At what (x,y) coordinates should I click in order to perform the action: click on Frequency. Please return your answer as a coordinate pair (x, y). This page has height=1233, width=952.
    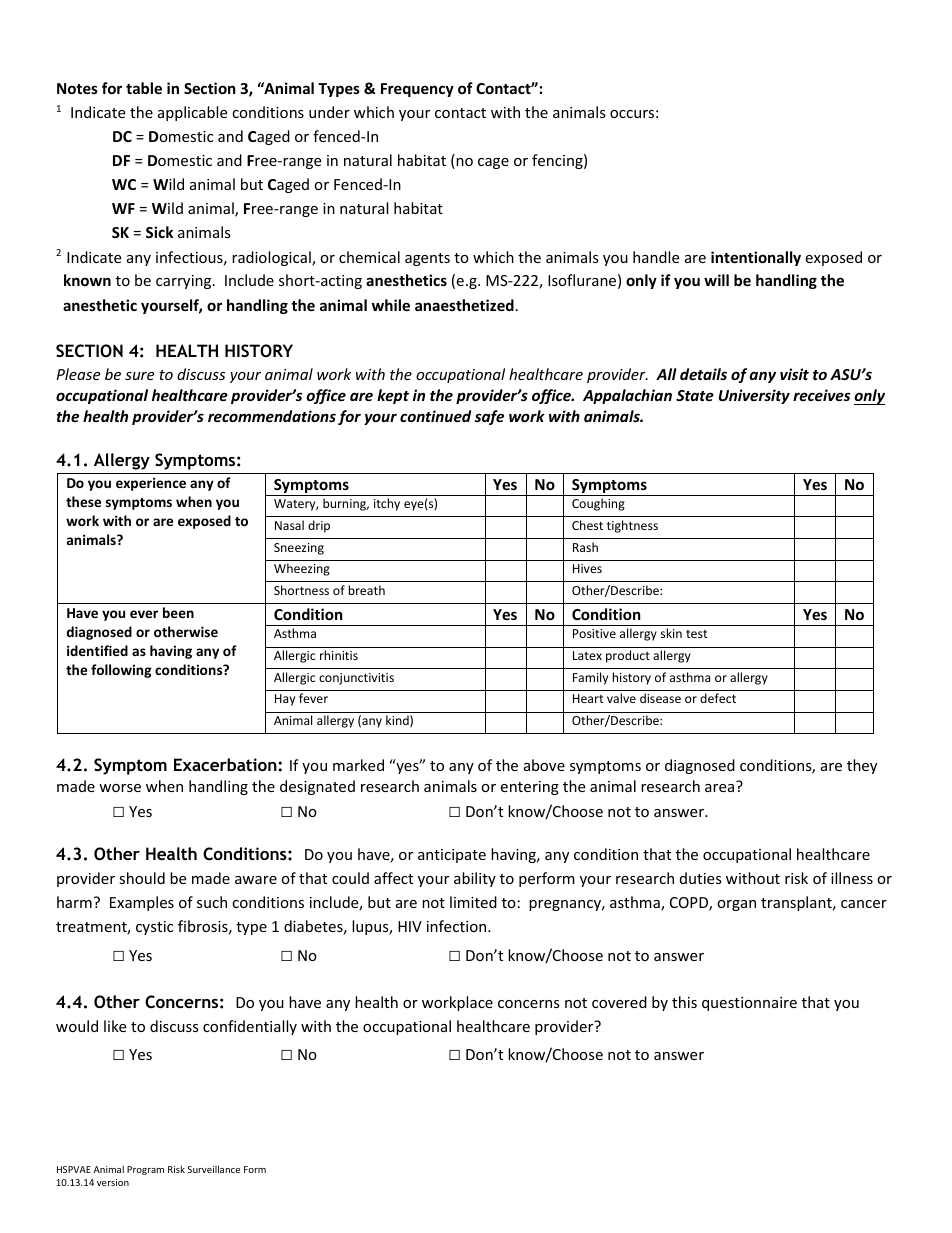
    Looking at the image, I should click on (417, 90).
